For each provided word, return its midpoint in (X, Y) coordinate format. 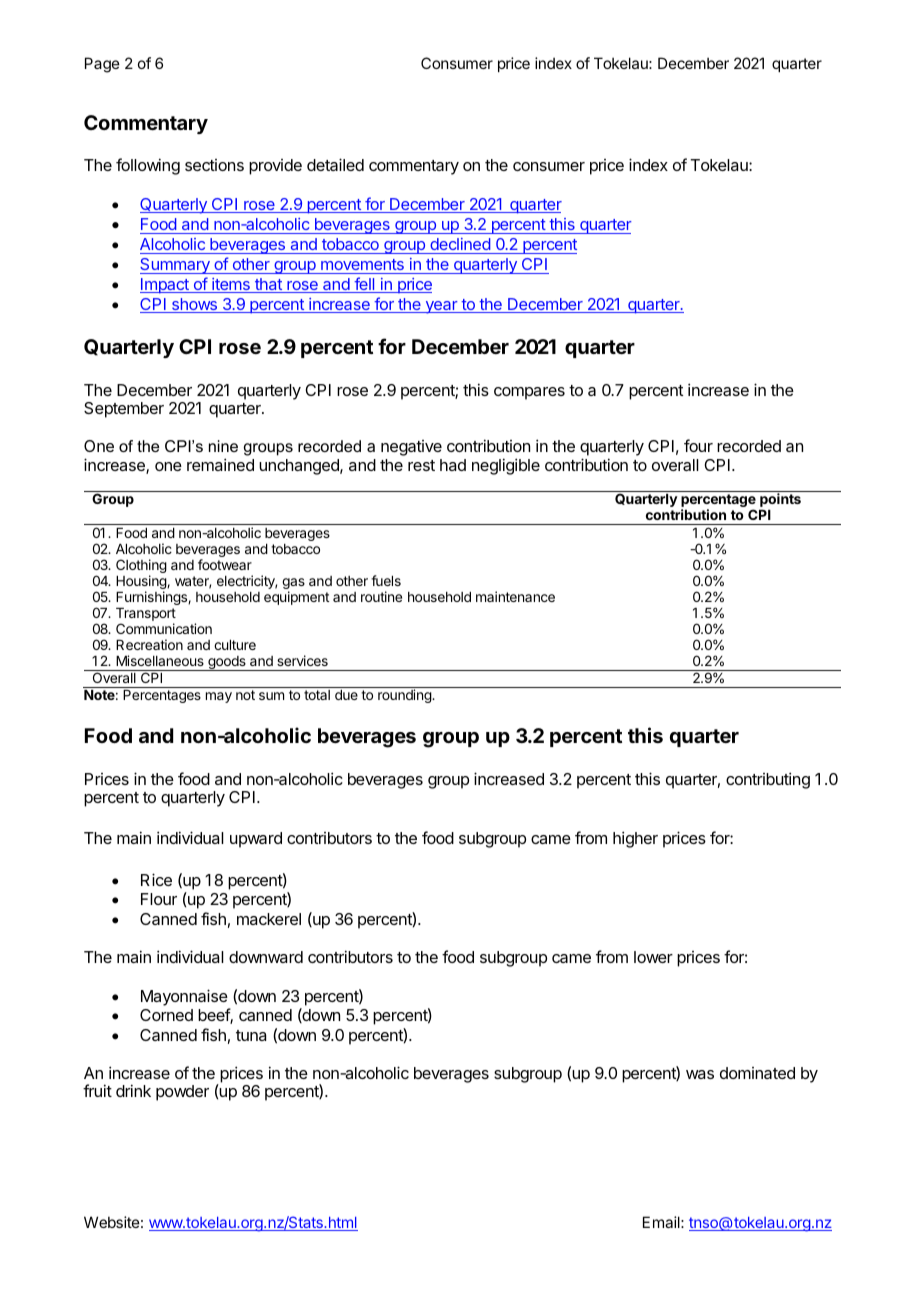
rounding (405, 696)
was (700, 1074)
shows (195, 305)
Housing (142, 583)
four (698, 445)
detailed (335, 164)
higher (635, 839)
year (441, 307)
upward (256, 840)
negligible (506, 466)
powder (182, 1093)
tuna (251, 1035)
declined (460, 246)
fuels (386, 580)
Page (102, 65)
